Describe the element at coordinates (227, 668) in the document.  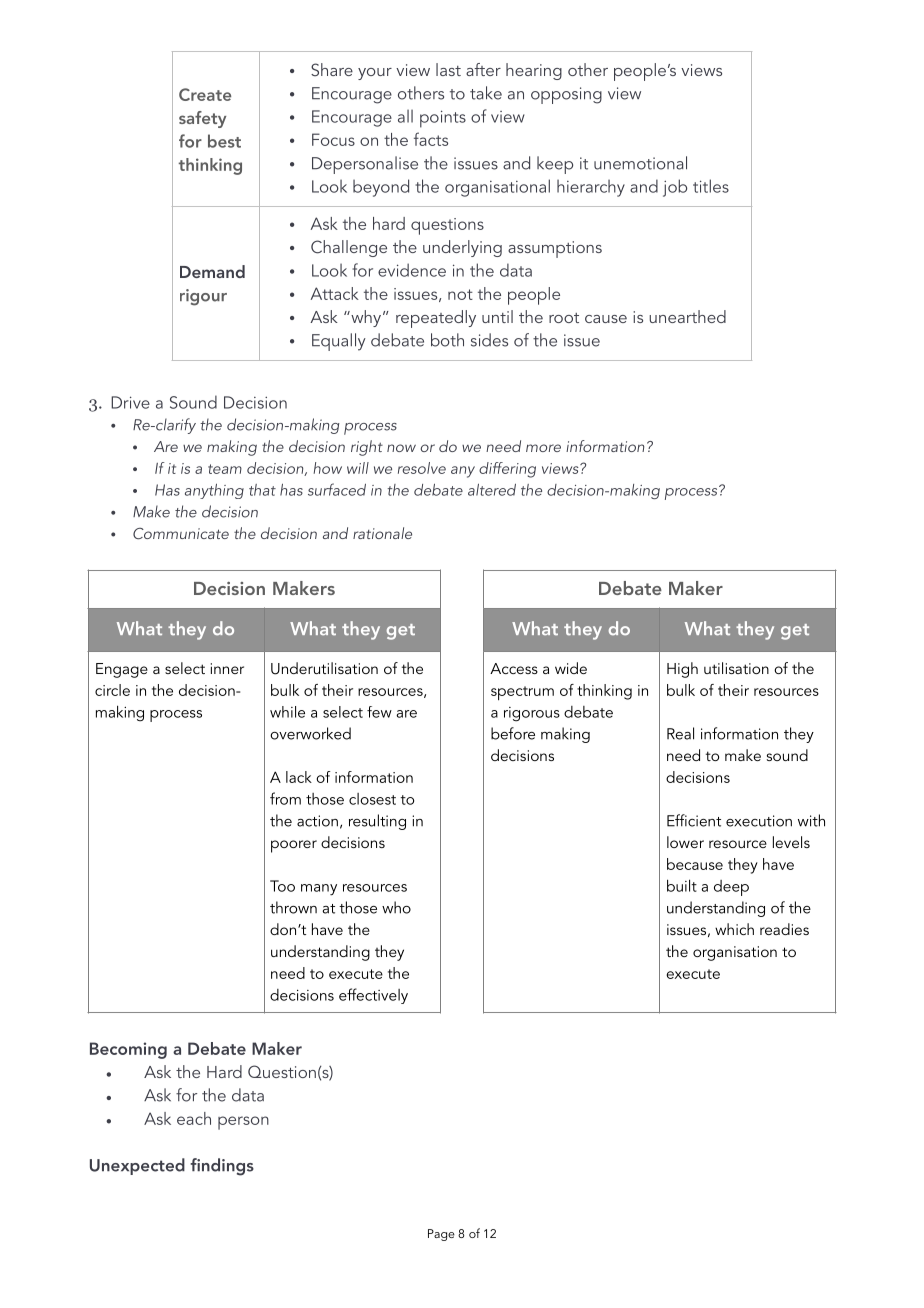
I see `inner` at that location.
